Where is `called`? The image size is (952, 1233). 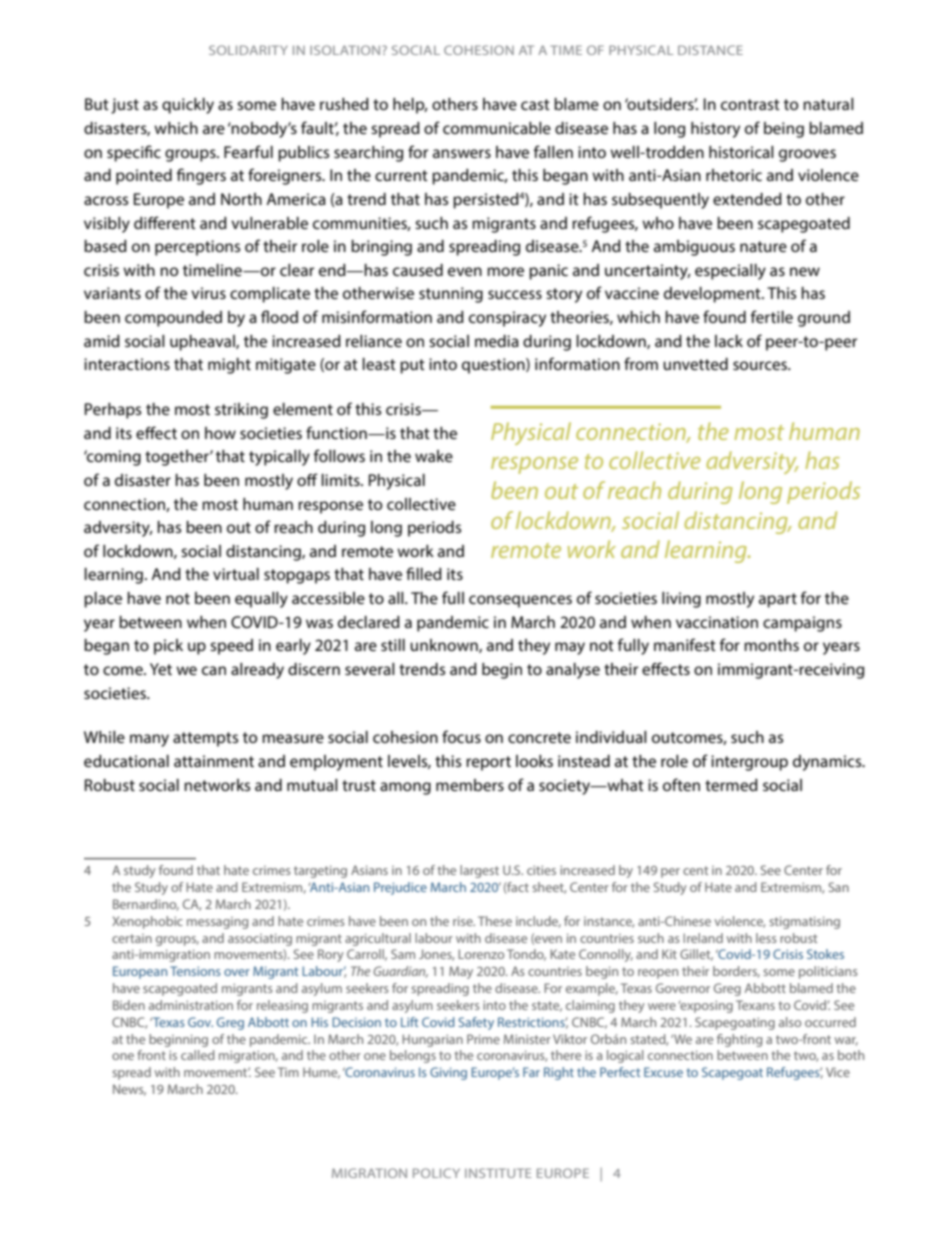
called is located at coordinates (198, 1055).
